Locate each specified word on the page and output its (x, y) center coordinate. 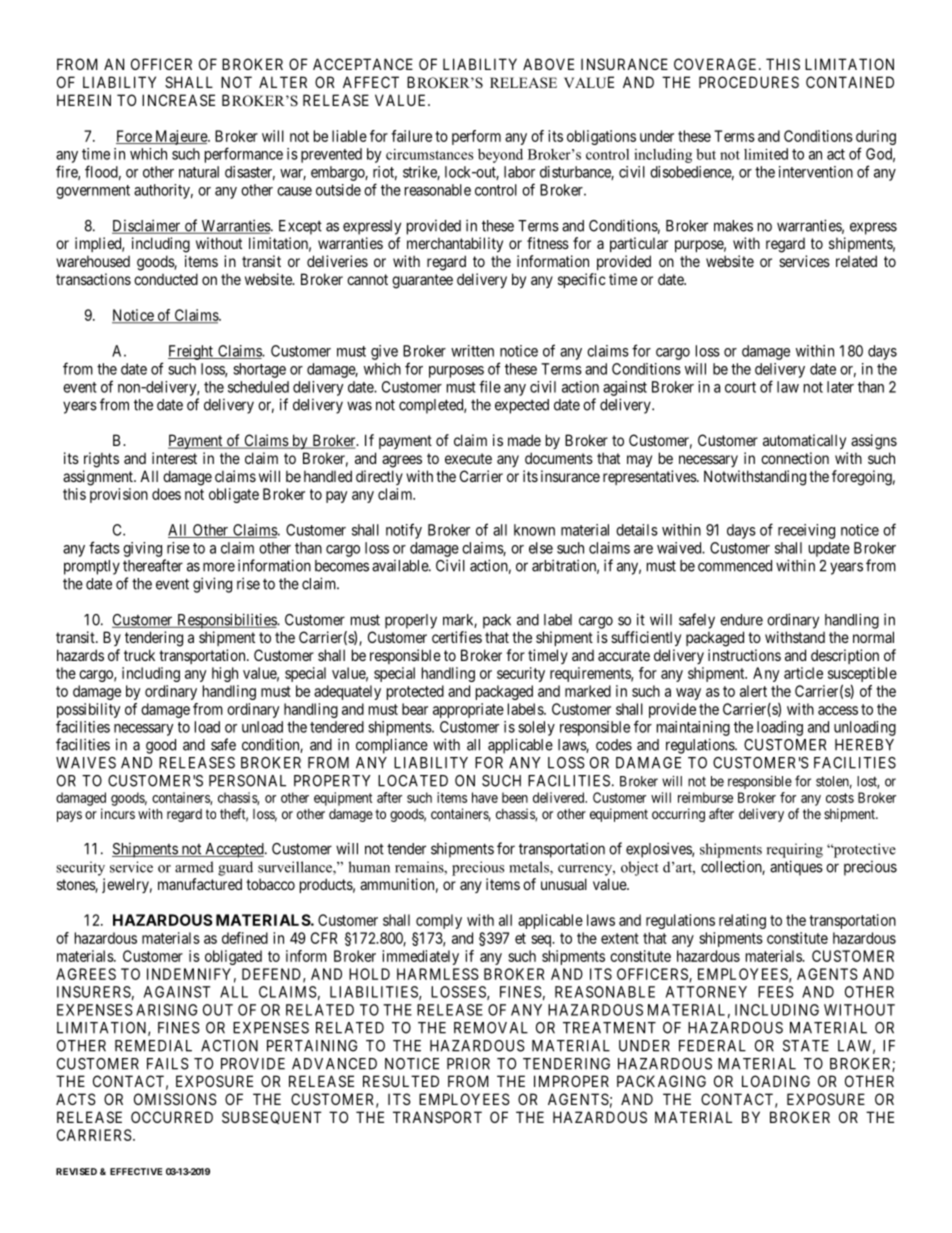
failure (411, 136)
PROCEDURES (749, 82)
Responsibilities (226, 621)
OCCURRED (172, 1117)
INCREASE (178, 100)
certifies (457, 637)
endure (741, 620)
